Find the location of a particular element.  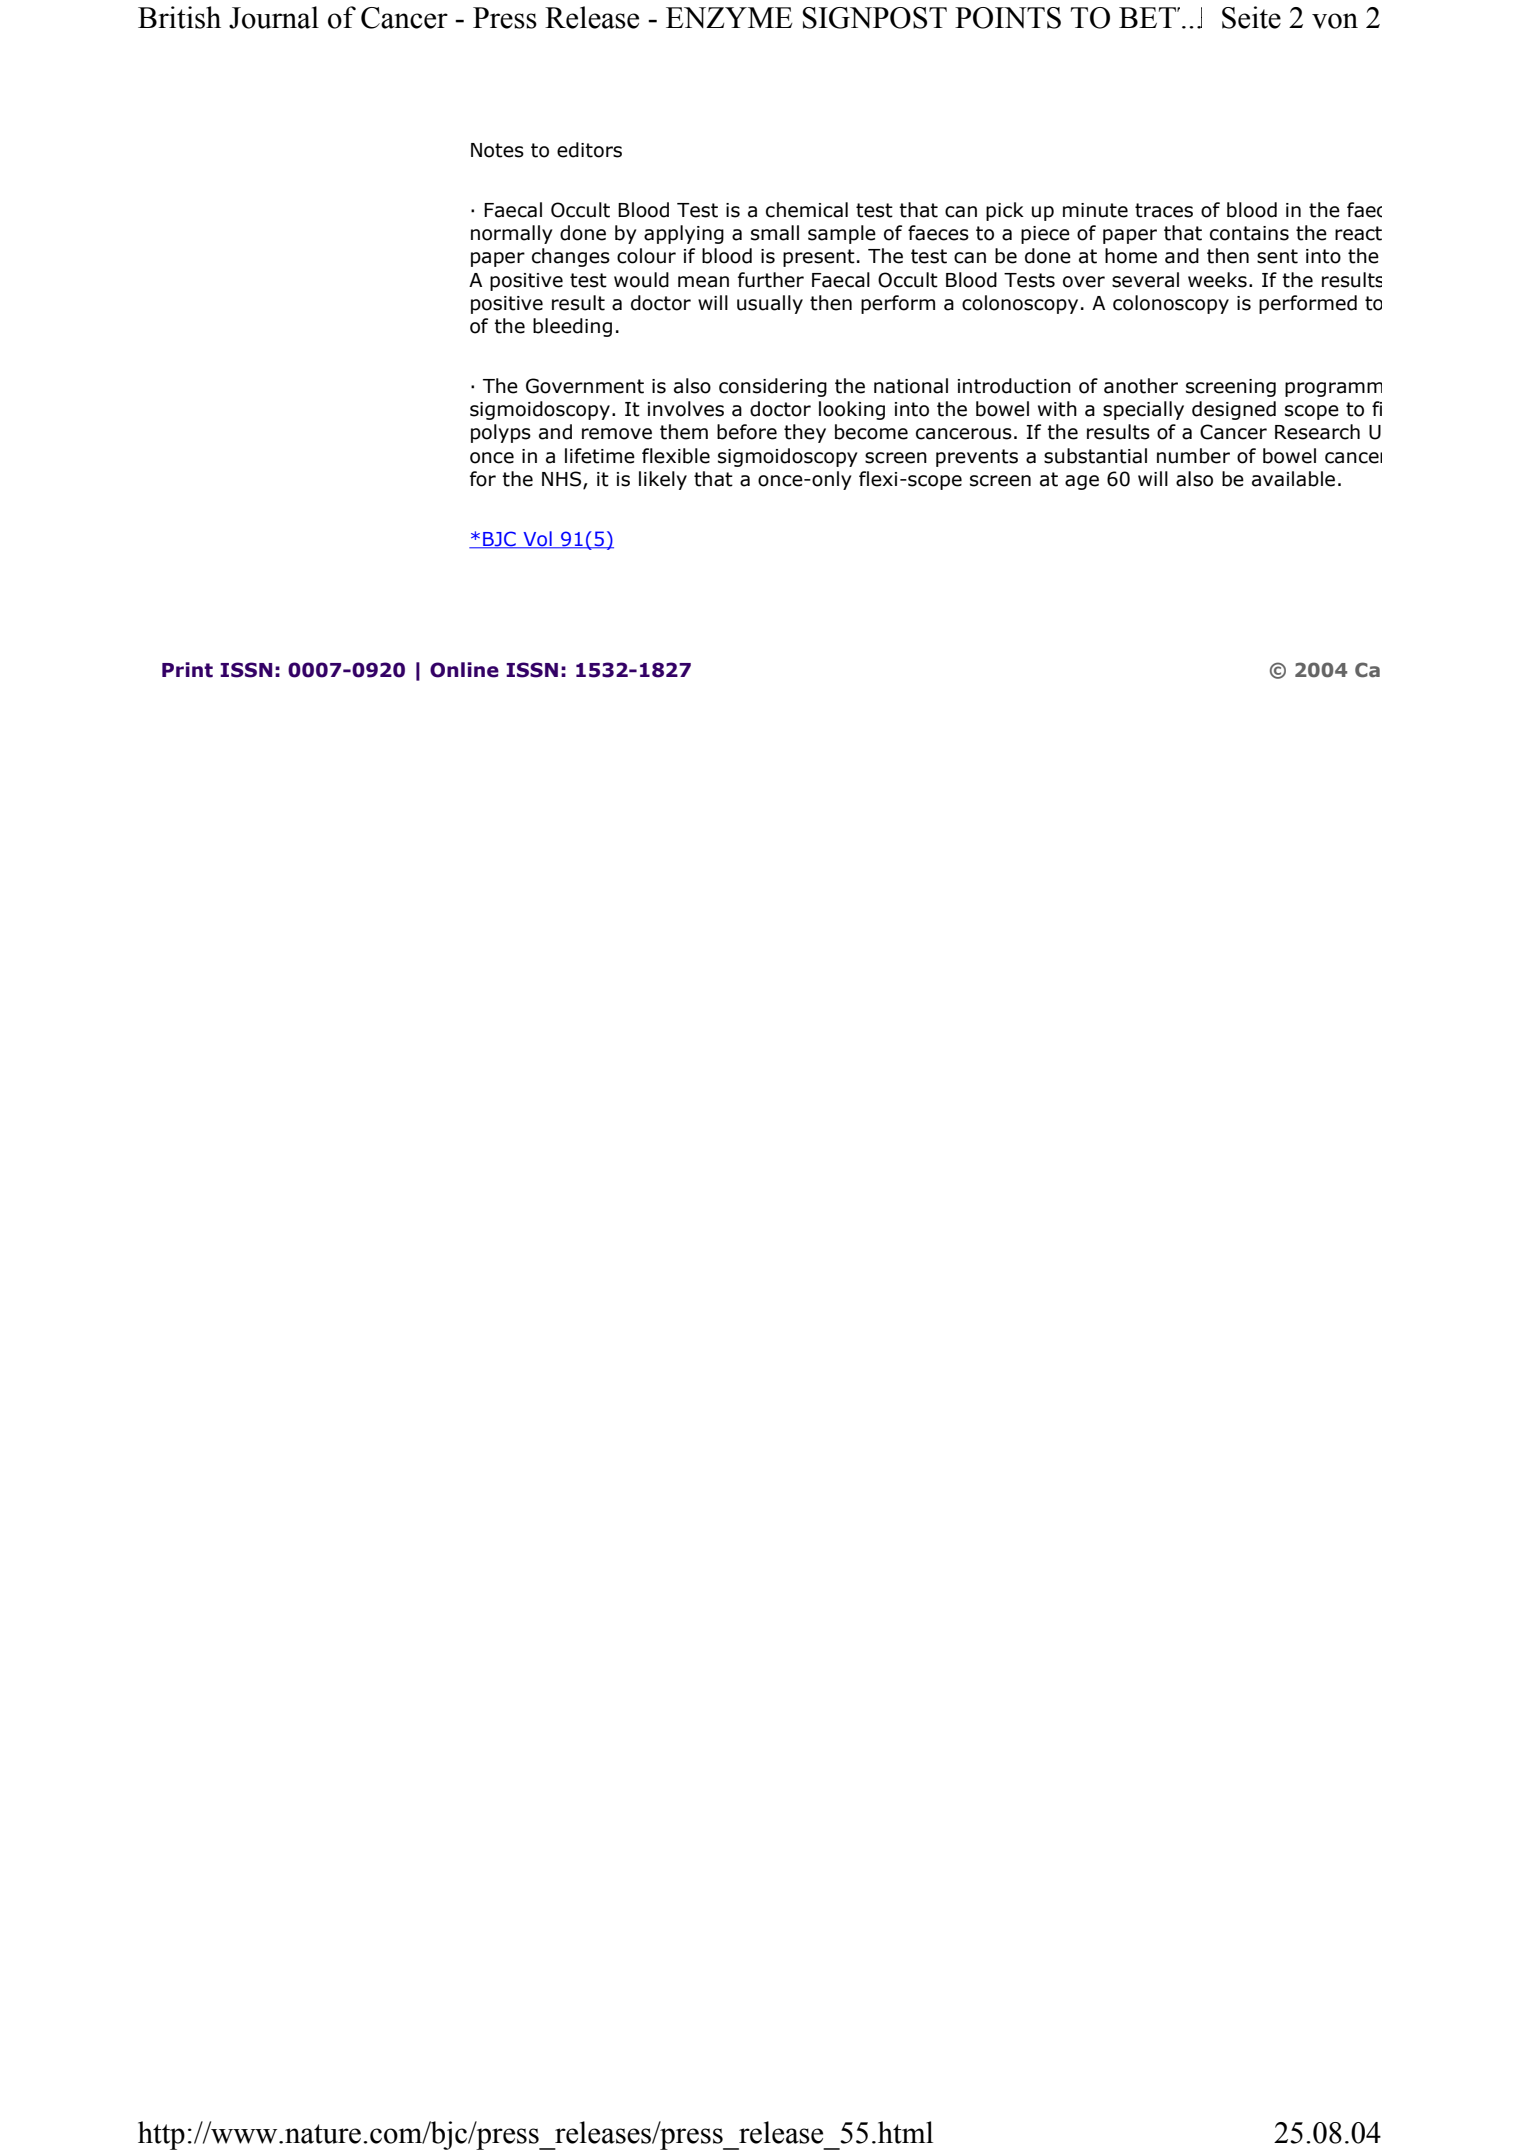

further is located at coordinates (771, 280).
